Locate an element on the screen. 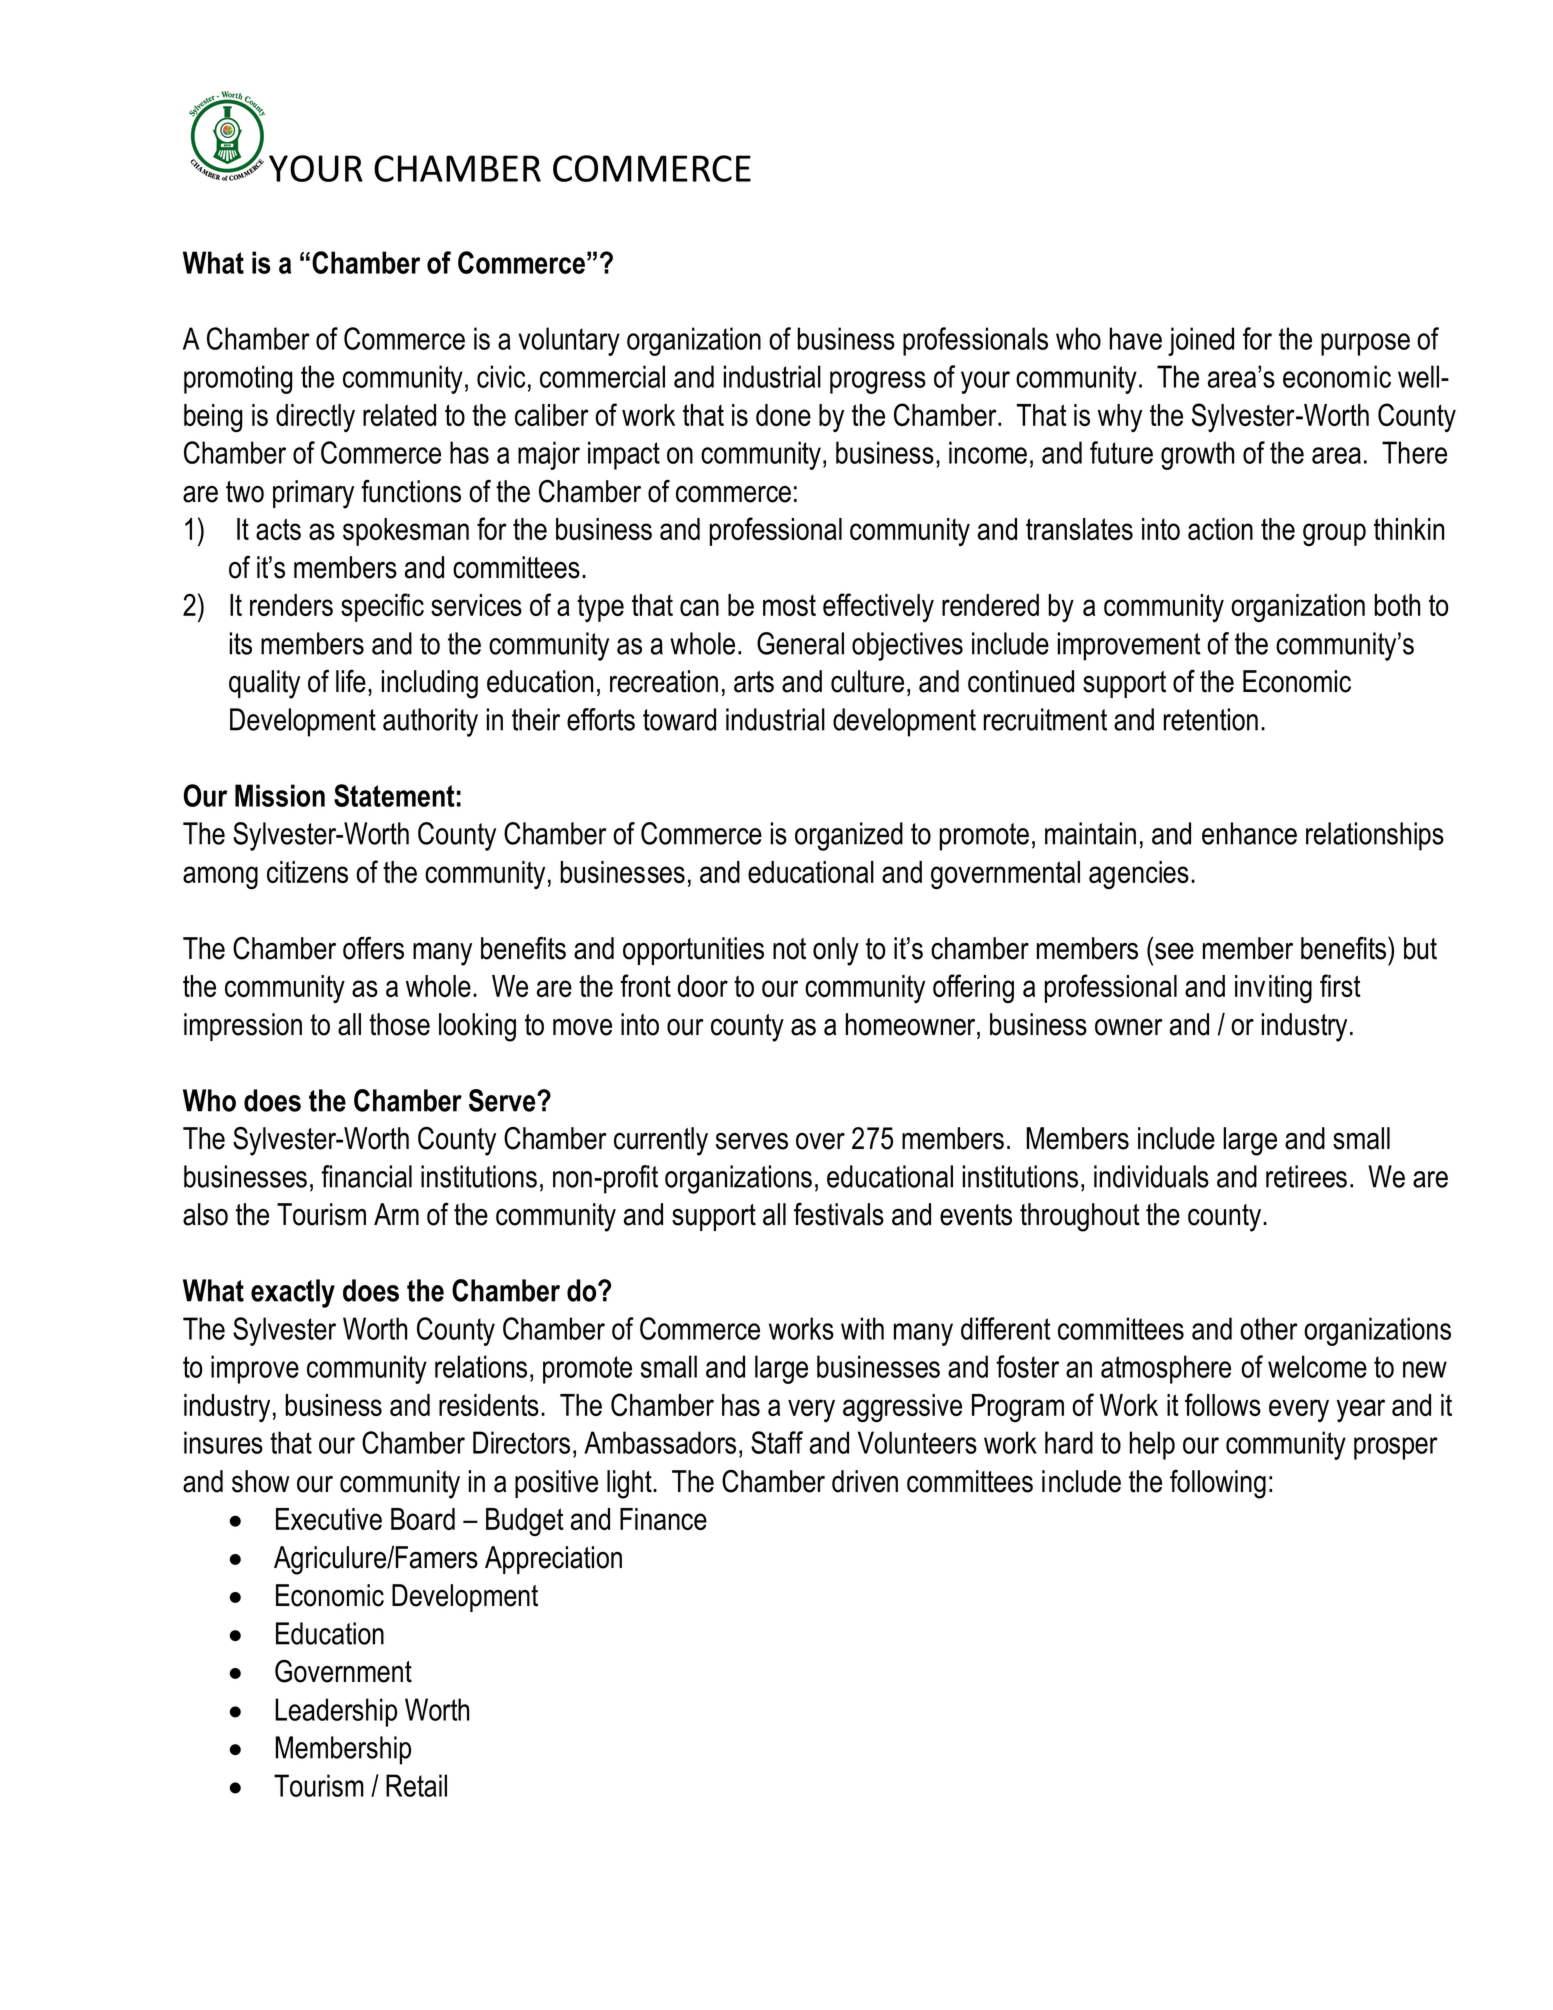 The height and width of the screenshot is (2010, 1553). with is located at coordinates (862, 1328).
